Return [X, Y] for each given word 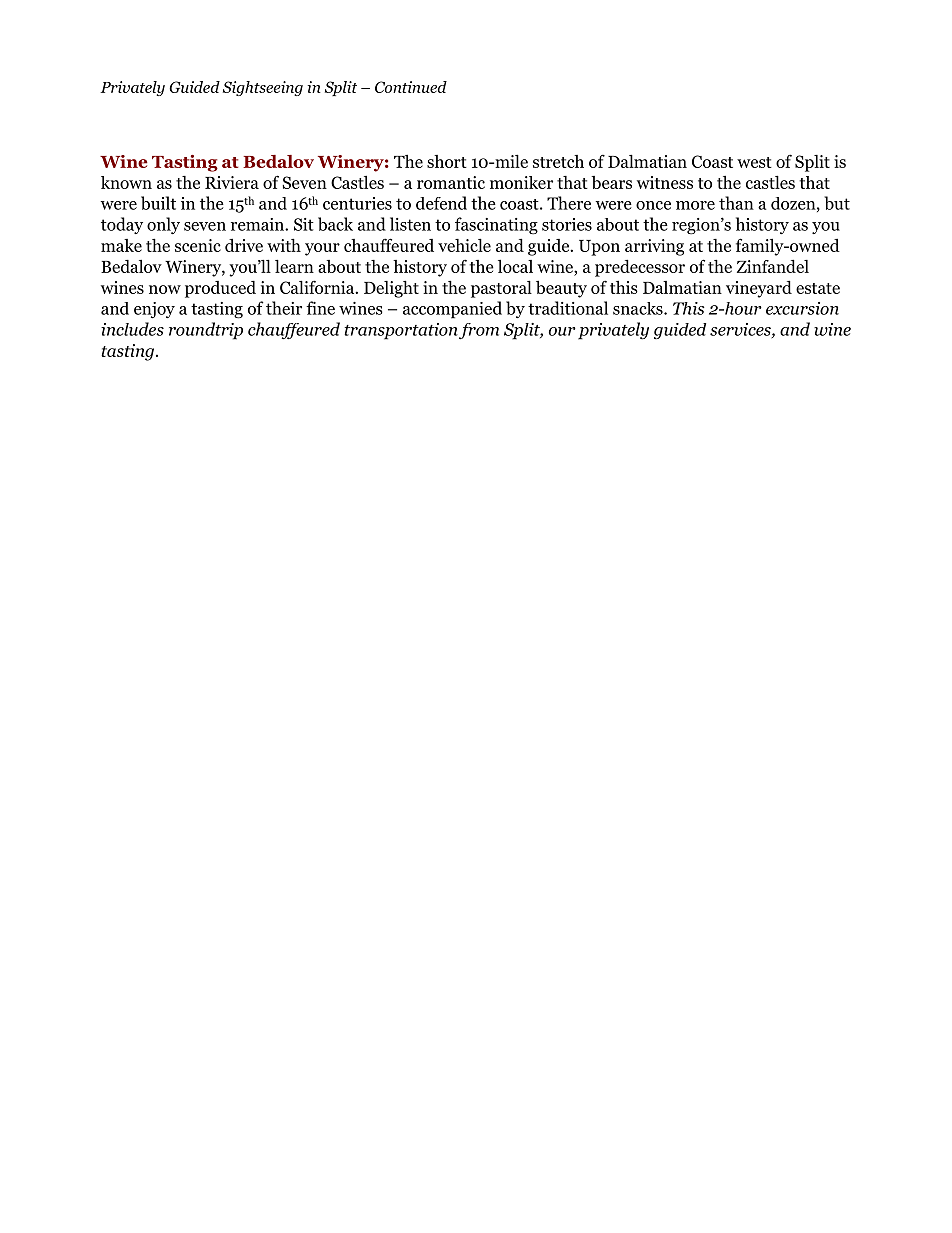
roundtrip [206, 331]
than [736, 203]
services [741, 330]
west [754, 162]
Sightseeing [263, 88]
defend [441, 203]
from [479, 331]
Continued [411, 87]
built [158, 203]
